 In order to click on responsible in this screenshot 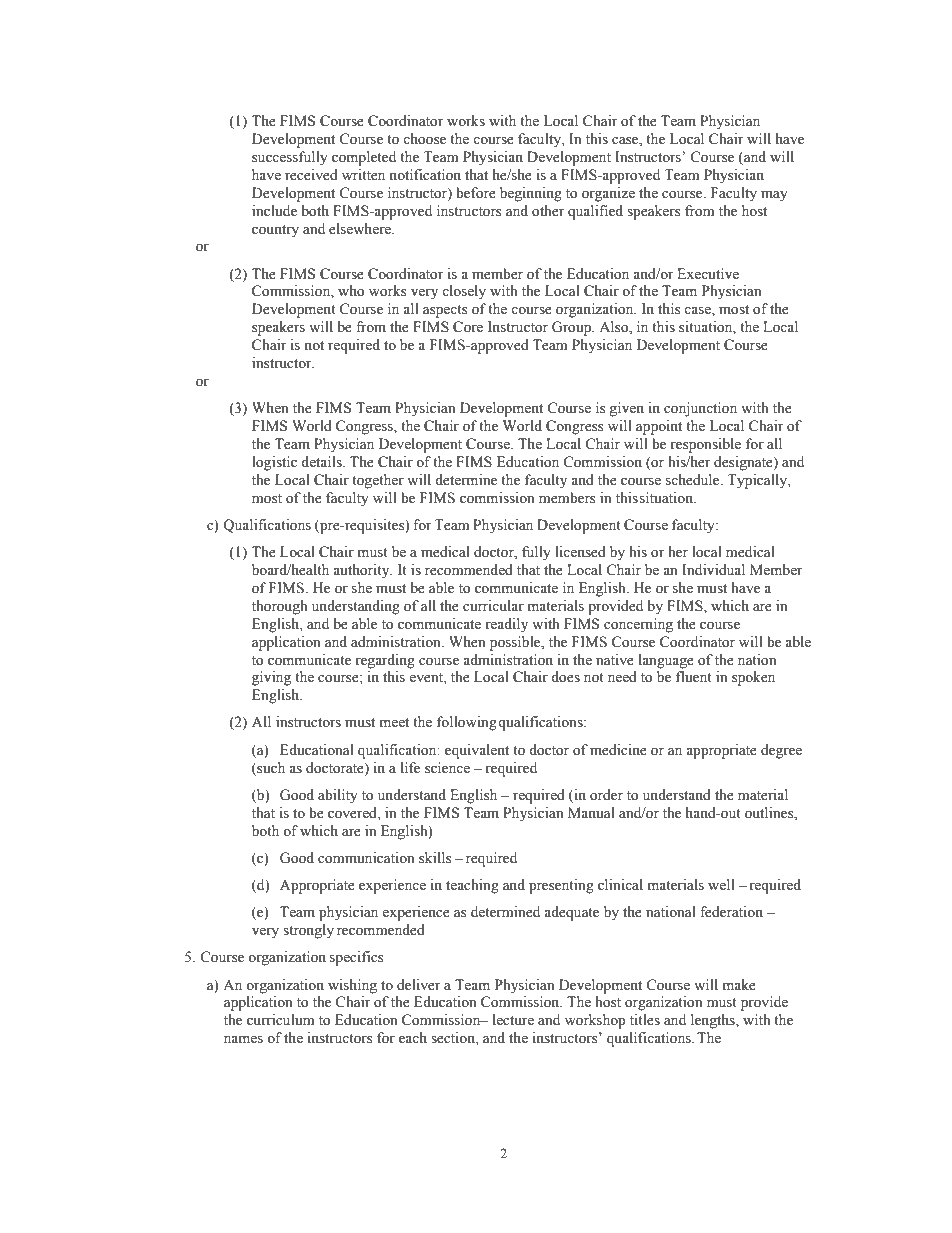, I will do `click(705, 445)`.
